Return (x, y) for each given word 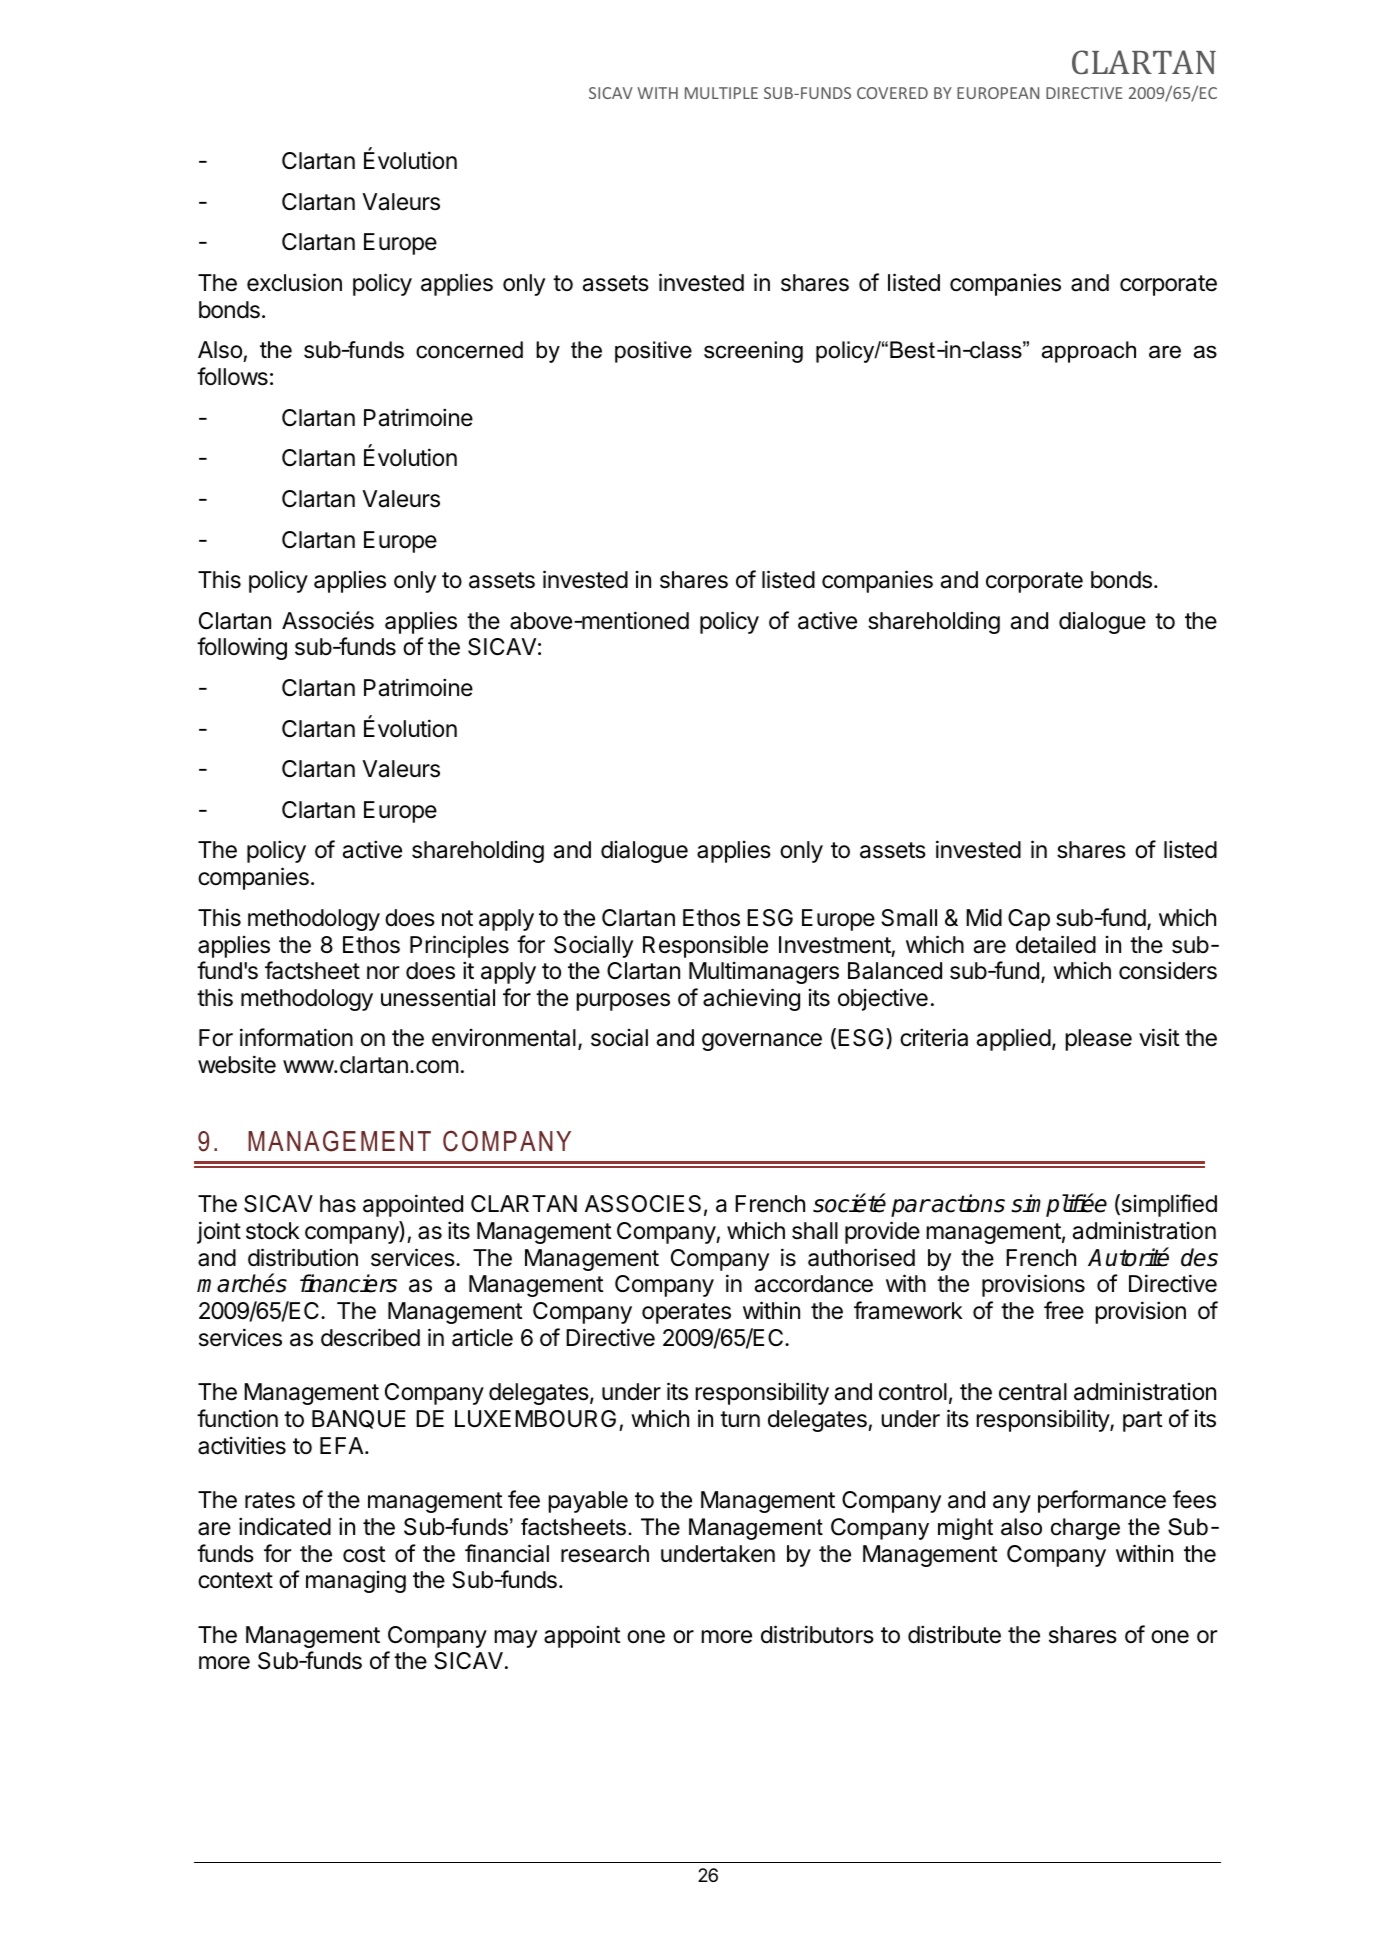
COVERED (892, 93)
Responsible (705, 946)
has (338, 1204)
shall (815, 1231)
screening (753, 352)
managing (356, 1582)
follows (232, 376)
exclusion (294, 282)
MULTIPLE (721, 93)
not (457, 918)
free (1064, 1310)
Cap (1029, 920)
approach (1089, 352)
